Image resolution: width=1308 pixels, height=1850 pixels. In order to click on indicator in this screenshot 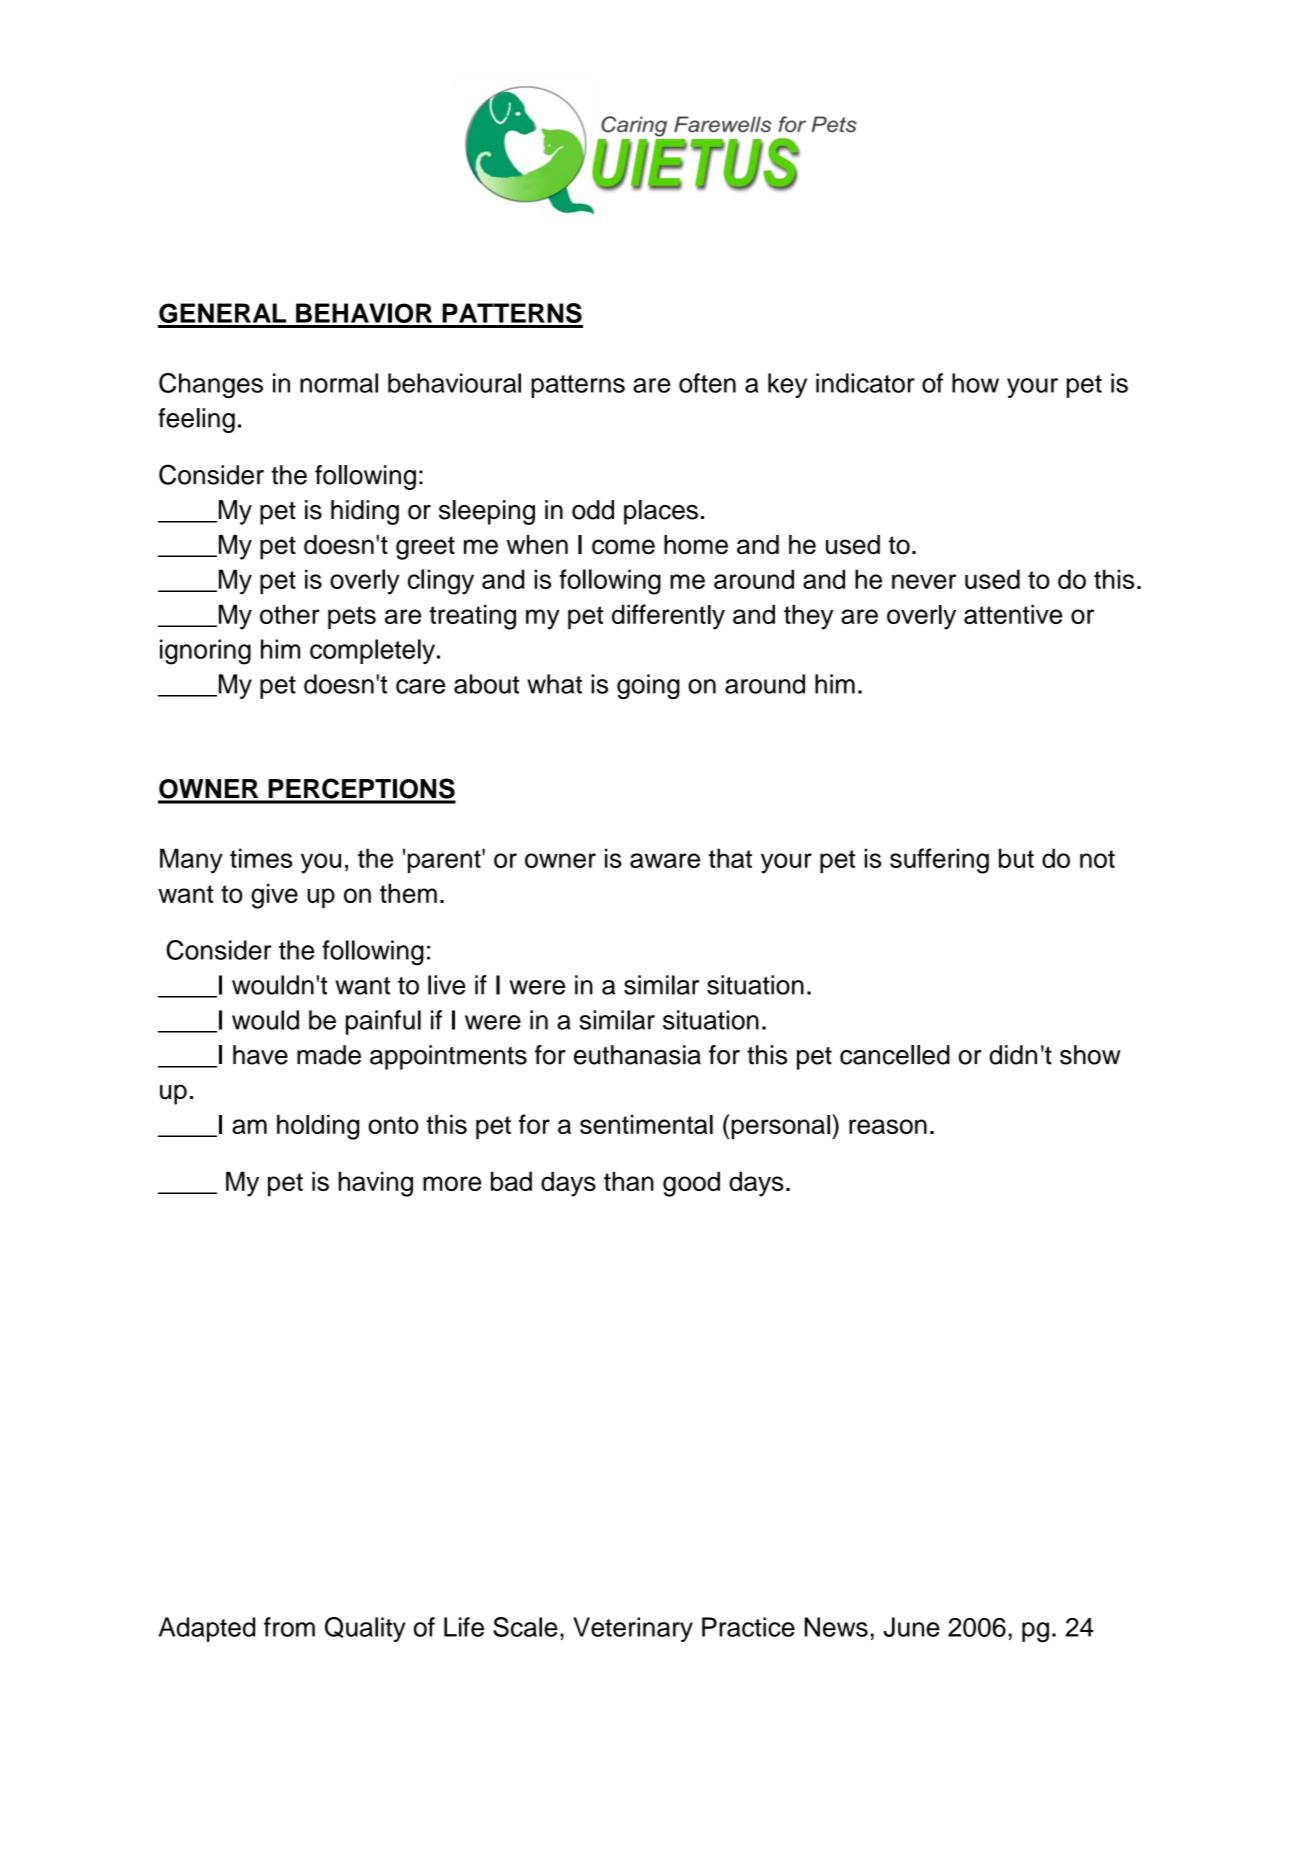, I will do `click(865, 383)`.
